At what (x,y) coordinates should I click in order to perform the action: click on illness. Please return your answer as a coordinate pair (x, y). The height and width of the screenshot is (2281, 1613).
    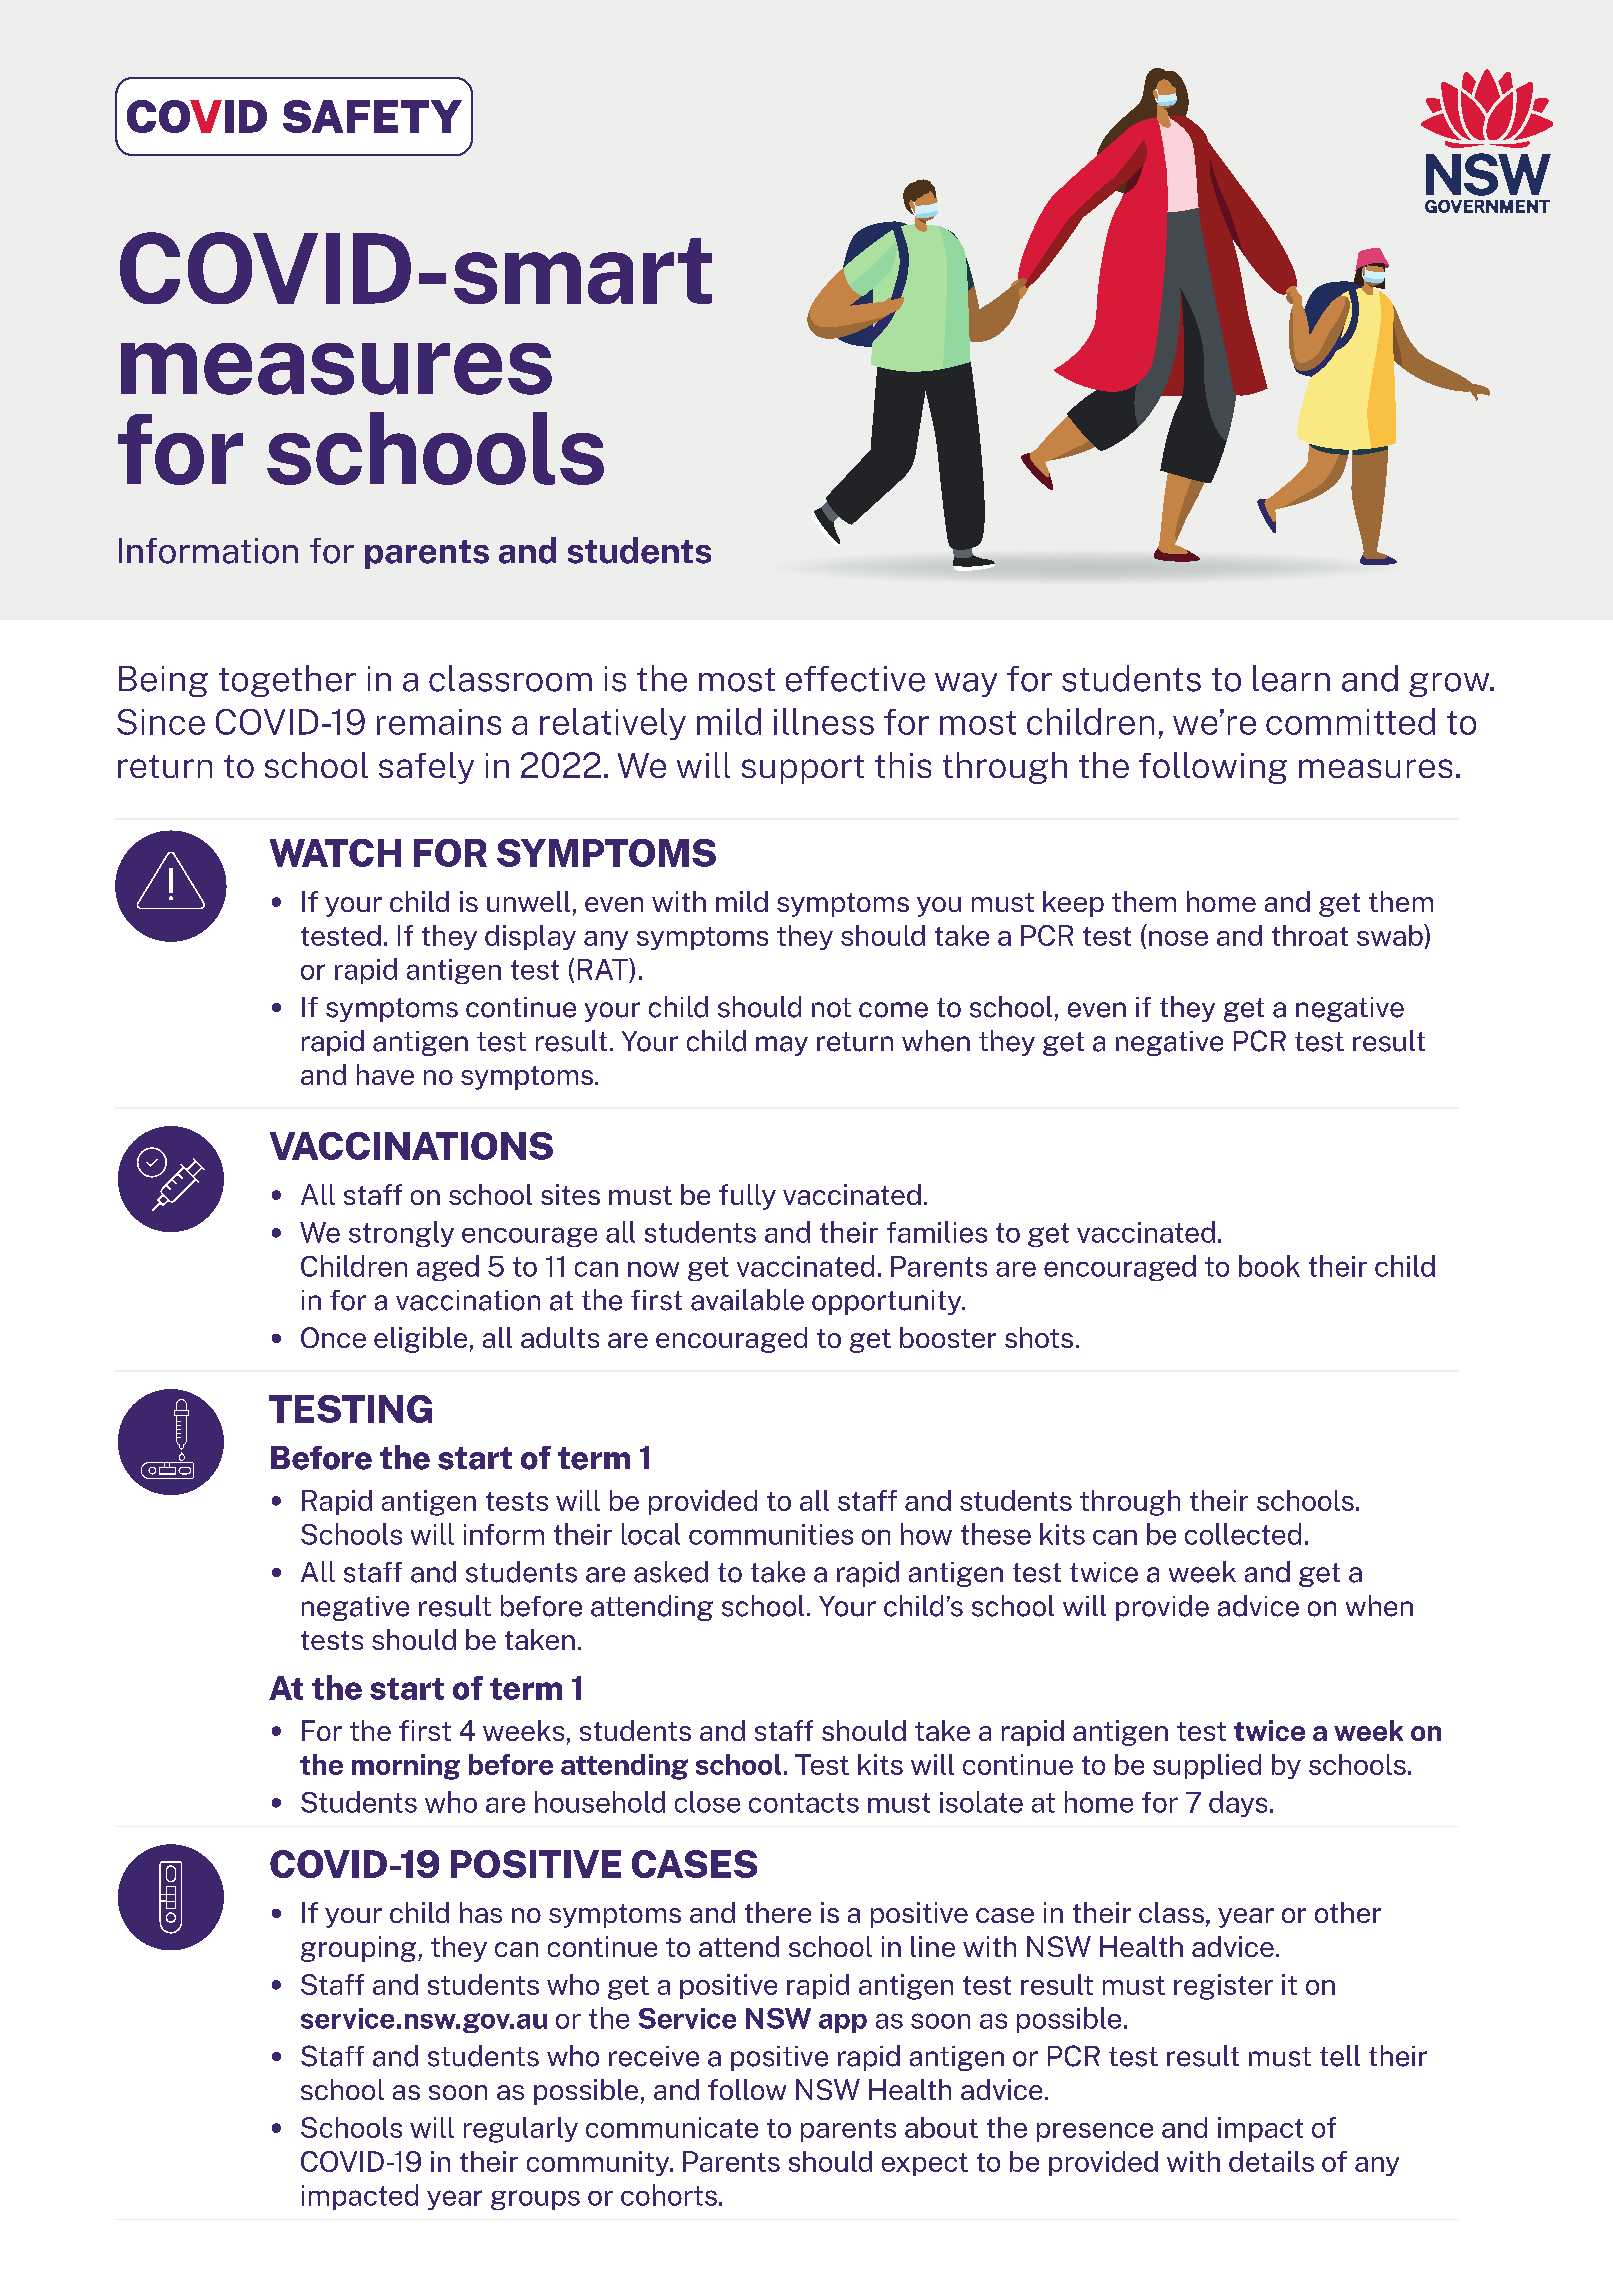
    Looking at the image, I should click on (824, 721).
